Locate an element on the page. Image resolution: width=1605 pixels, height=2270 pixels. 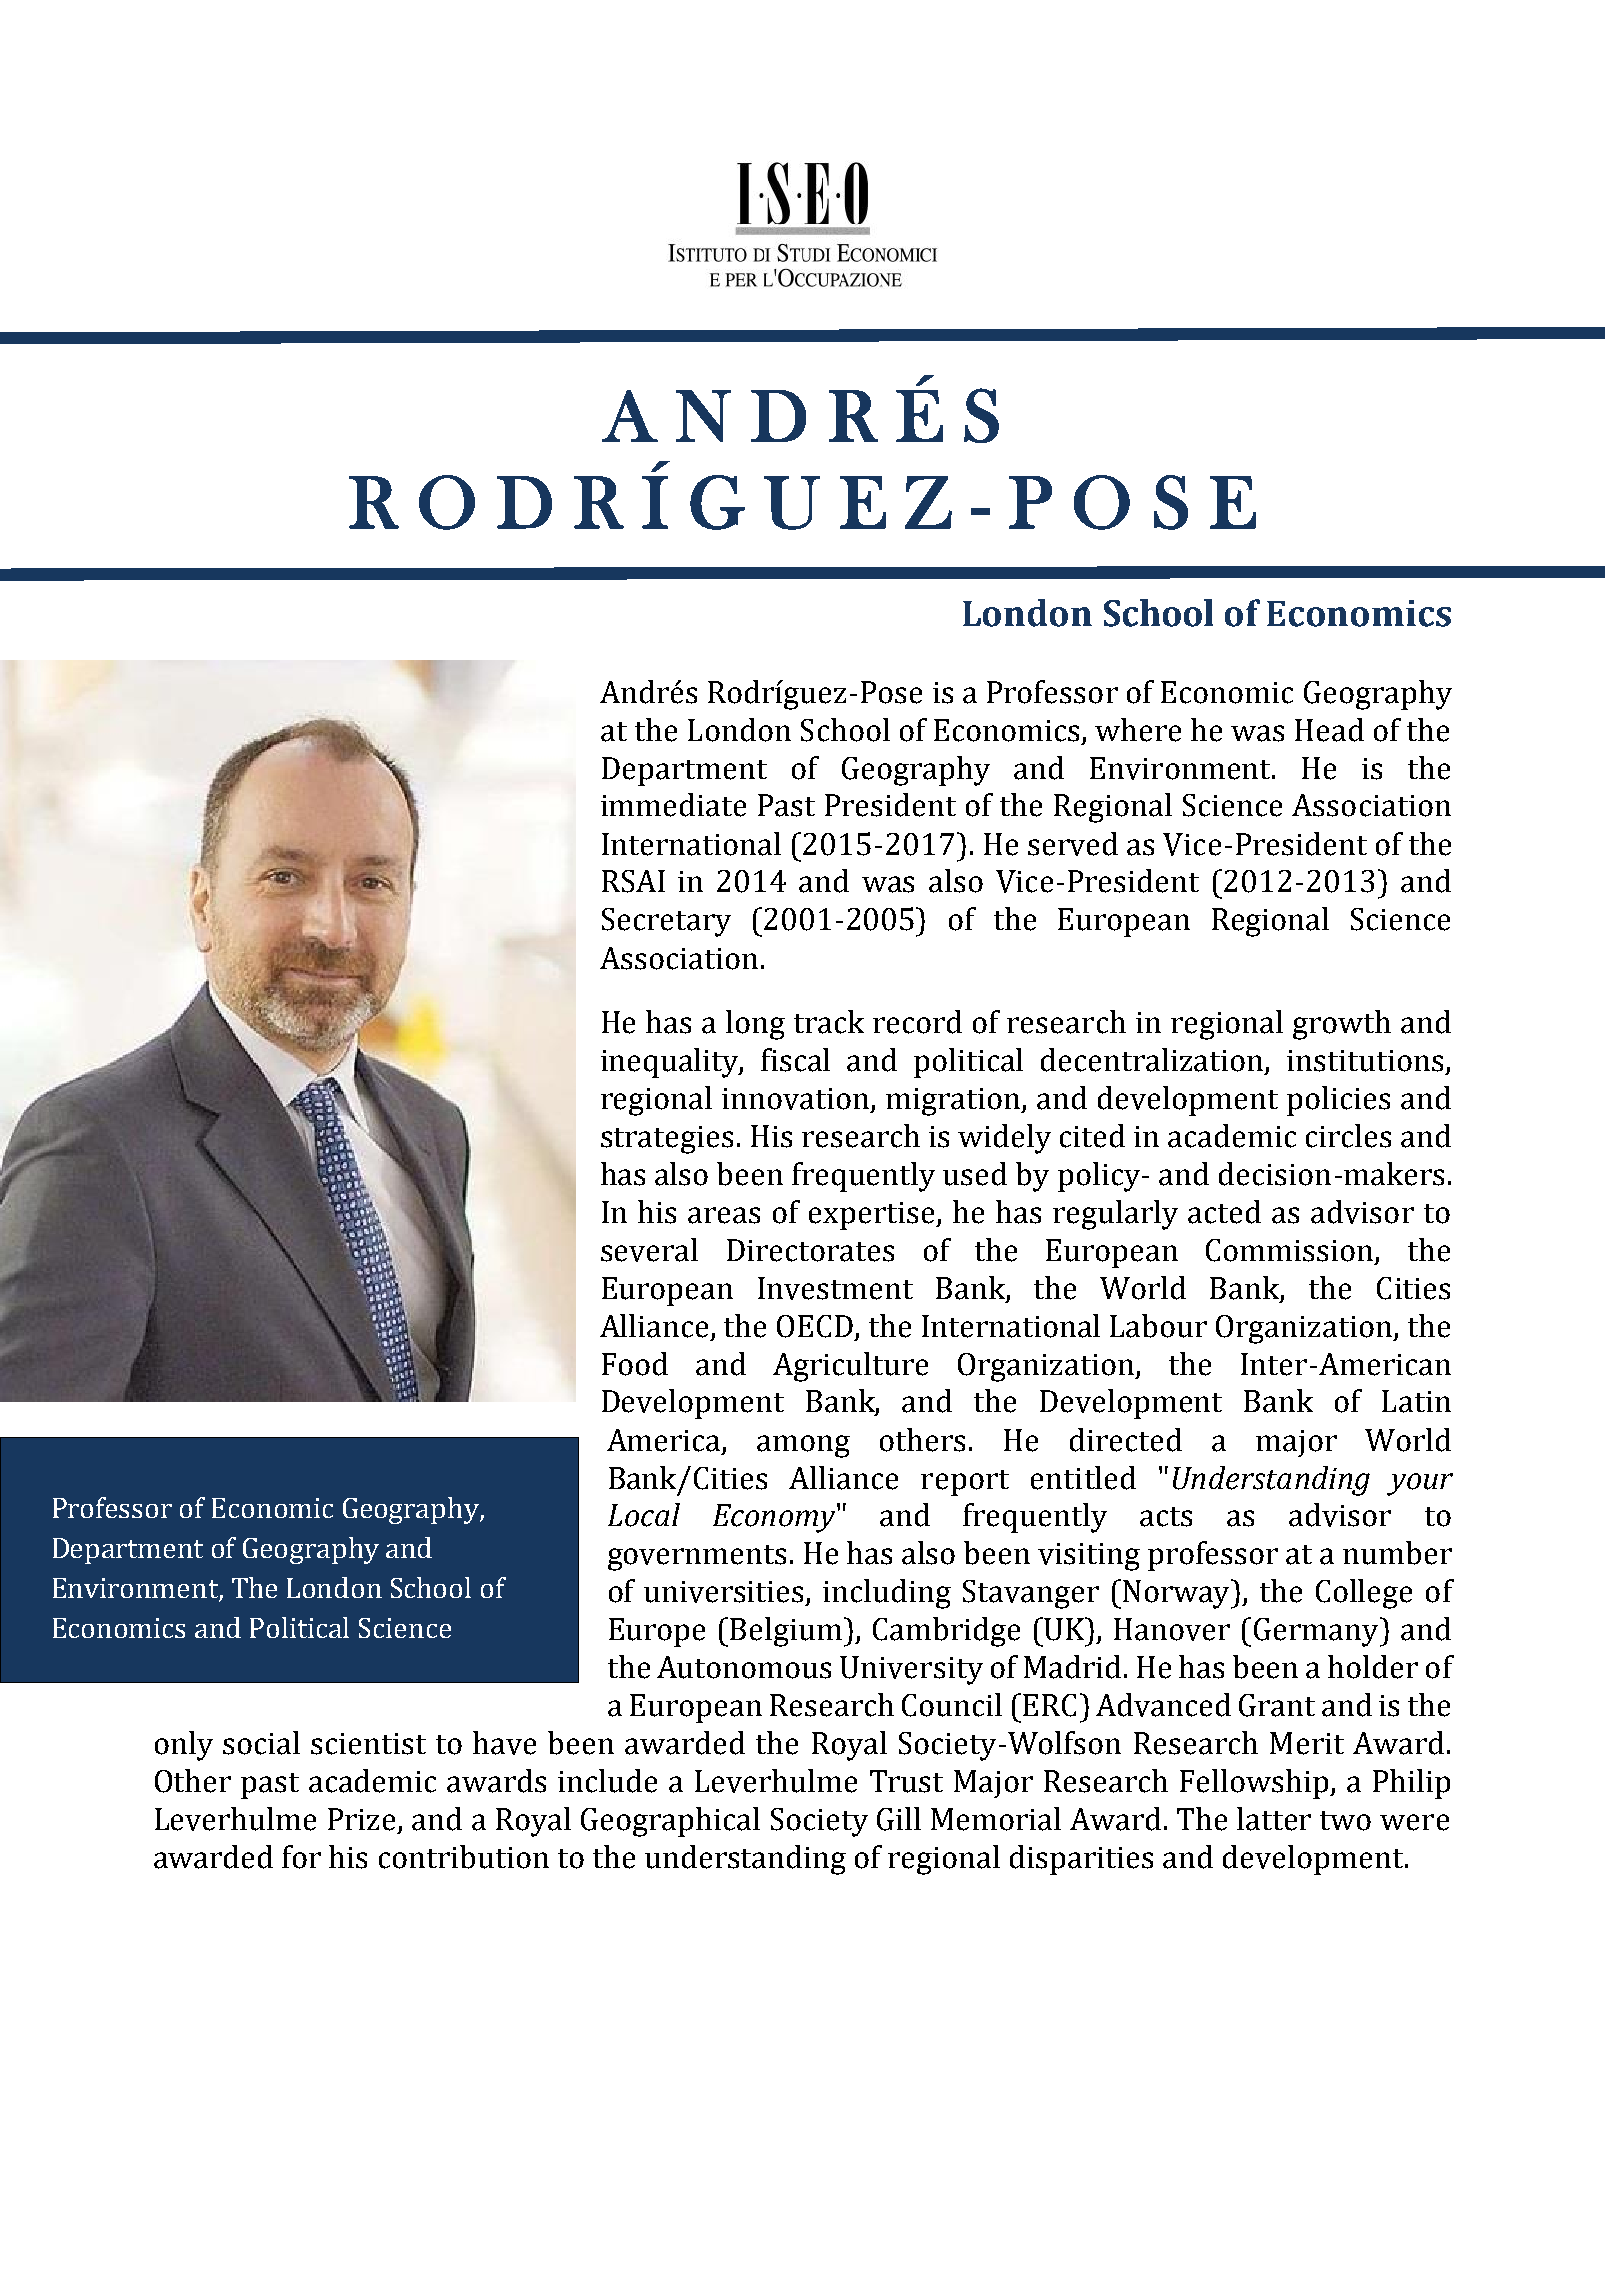
Economy is located at coordinates (775, 1518).
